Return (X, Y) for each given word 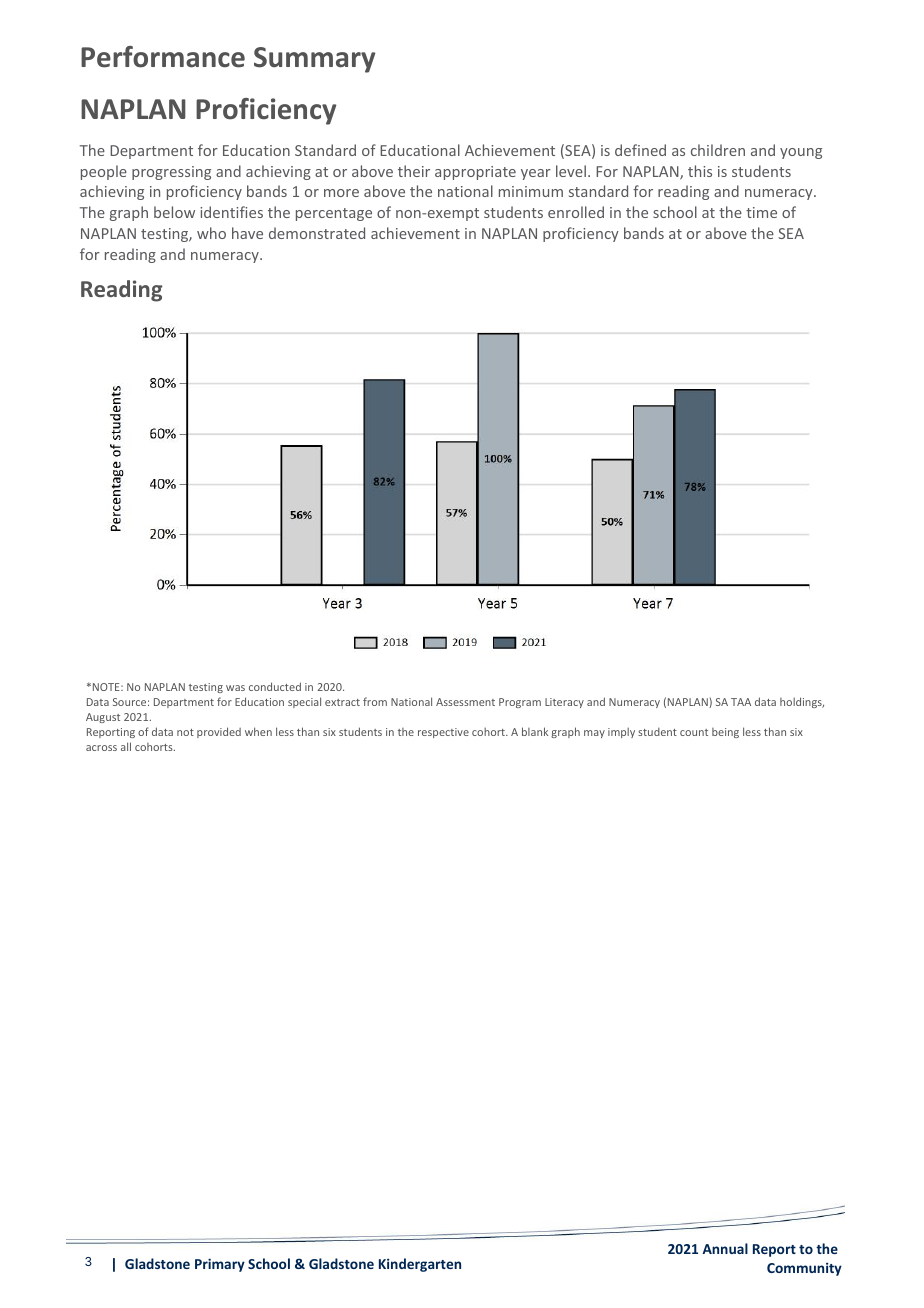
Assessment (465, 702)
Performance (163, 57)
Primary (220, 1265)
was (235, 688)
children (718, 150)
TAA (741, 702)
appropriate (475, 173)
